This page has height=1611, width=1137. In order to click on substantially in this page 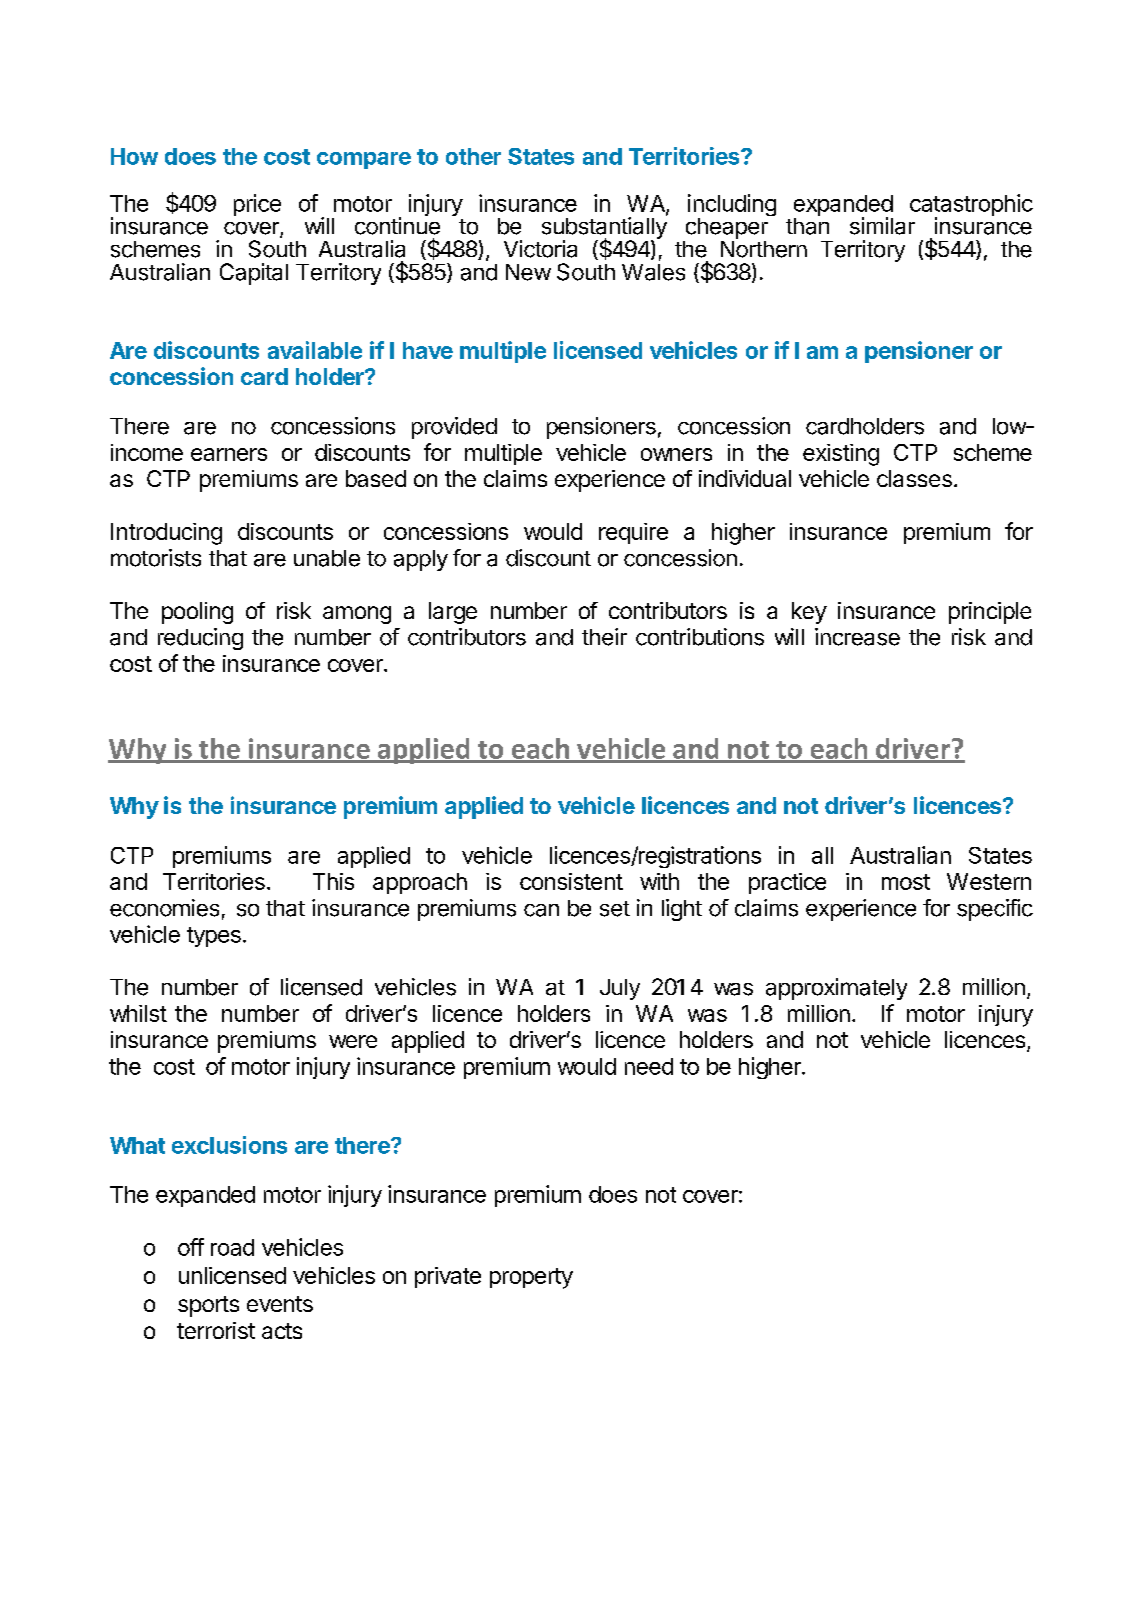, I will do `click(604, 228)`.
